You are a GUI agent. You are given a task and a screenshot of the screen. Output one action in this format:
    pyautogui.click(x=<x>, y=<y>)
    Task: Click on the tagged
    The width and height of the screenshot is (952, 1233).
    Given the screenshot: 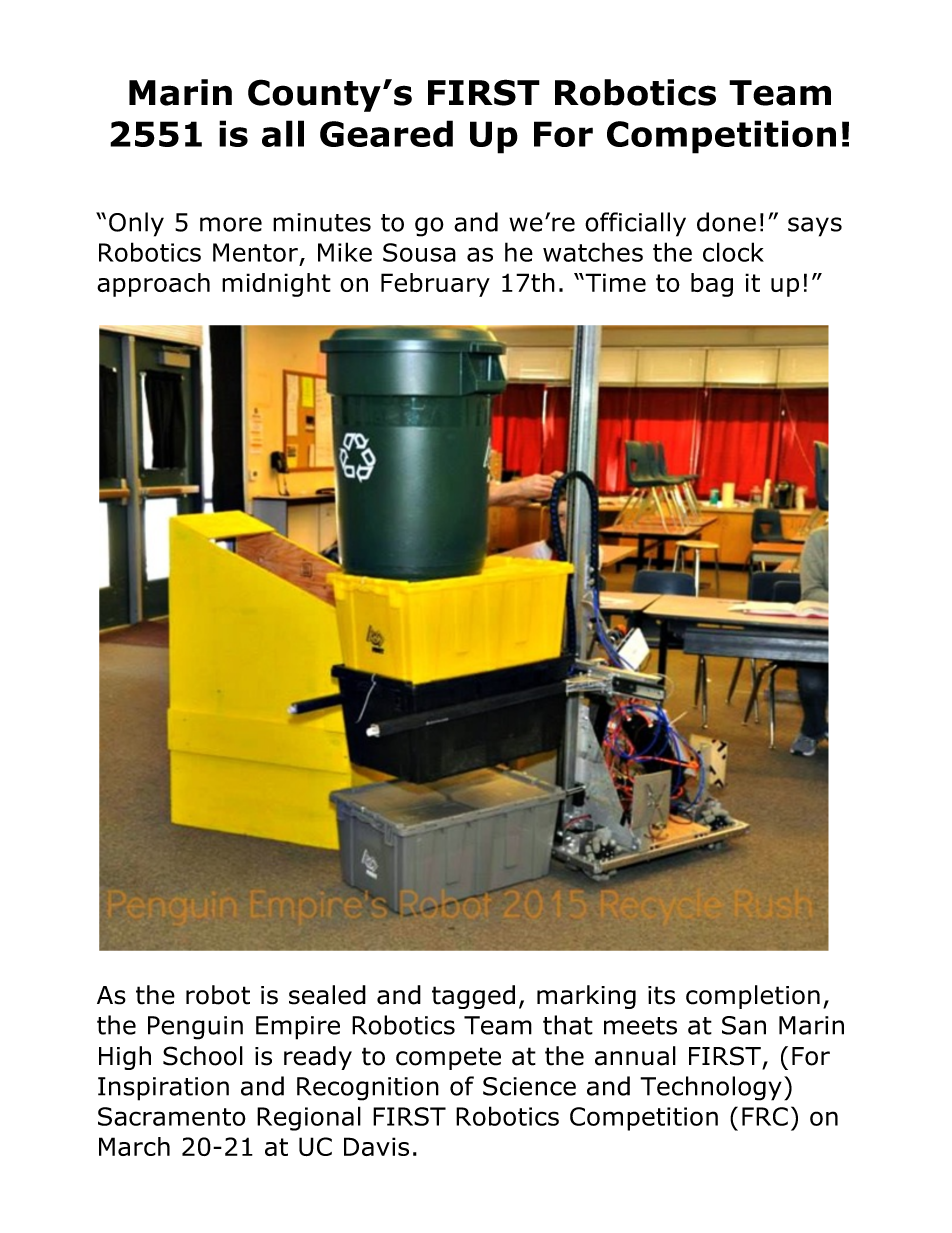 What is the action you would take?
    pyautogui.click(x=473, y=997)
